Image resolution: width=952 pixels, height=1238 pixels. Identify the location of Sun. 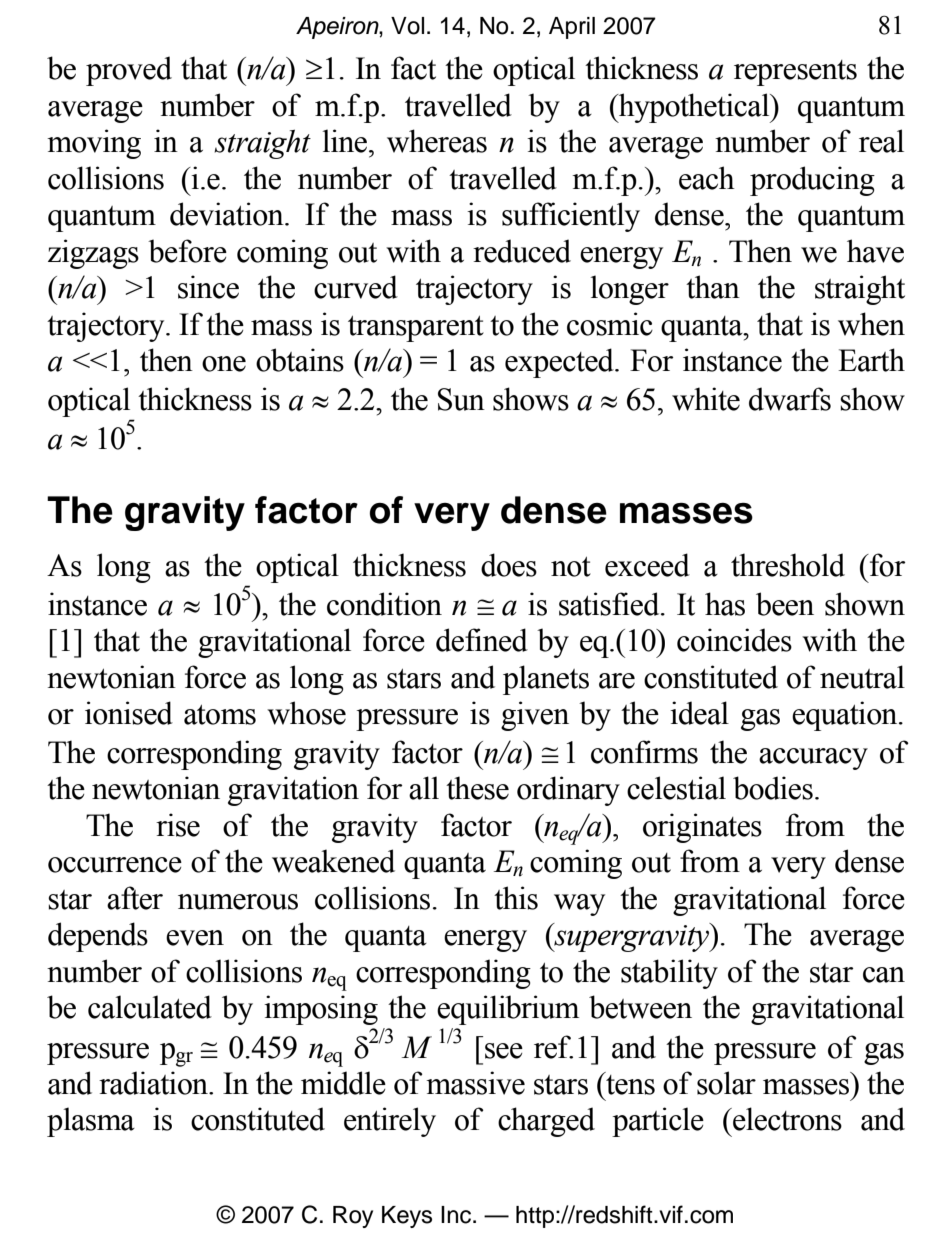
(461, 399).
